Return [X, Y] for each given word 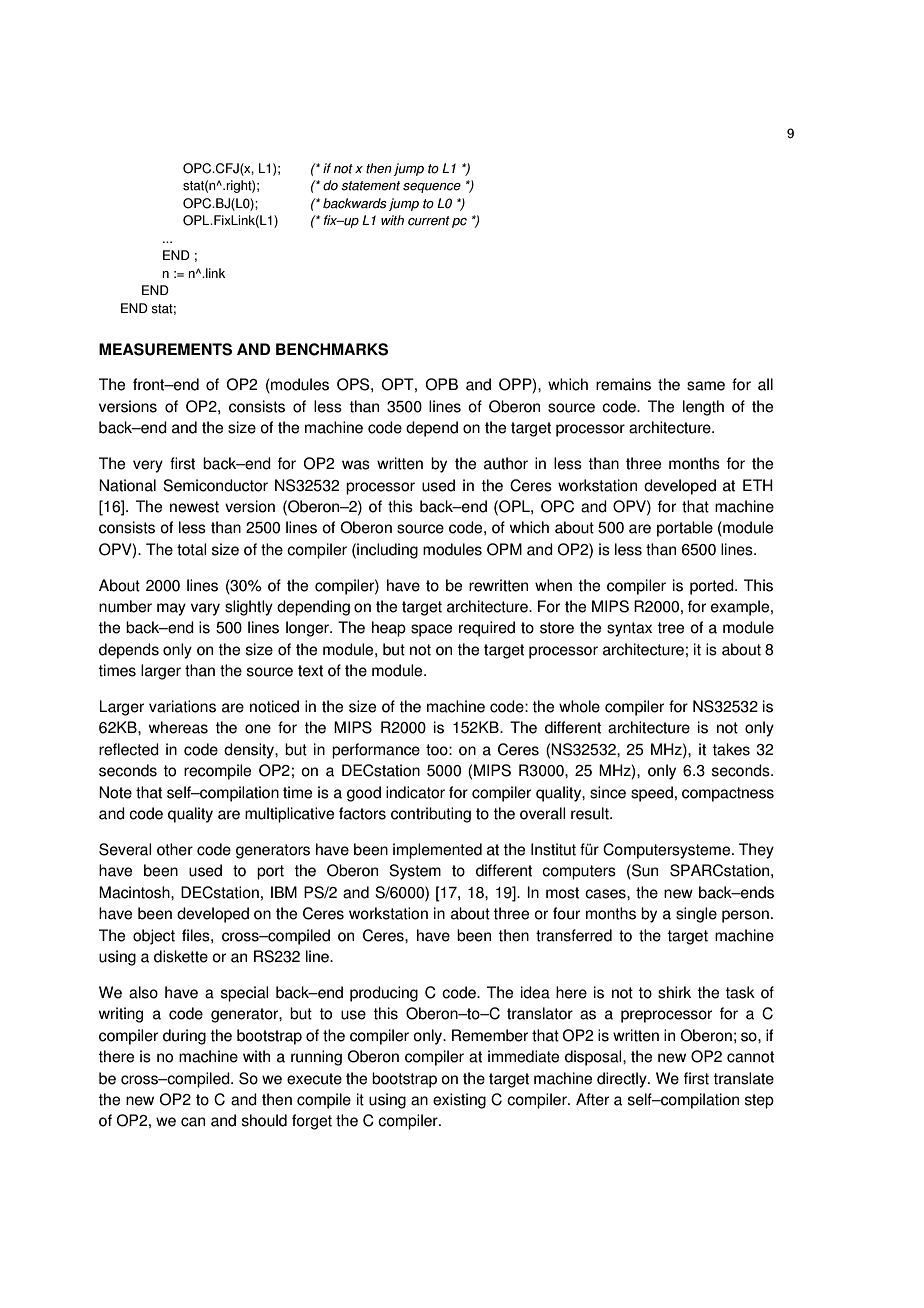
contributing [431, 815]
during [184, 1037]
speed [652, 794]
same [706, 386]
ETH [758, 485]
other [175, 849]
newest [194, 507]
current [429, 221]
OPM [504, 549]
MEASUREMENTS [165, 349]
